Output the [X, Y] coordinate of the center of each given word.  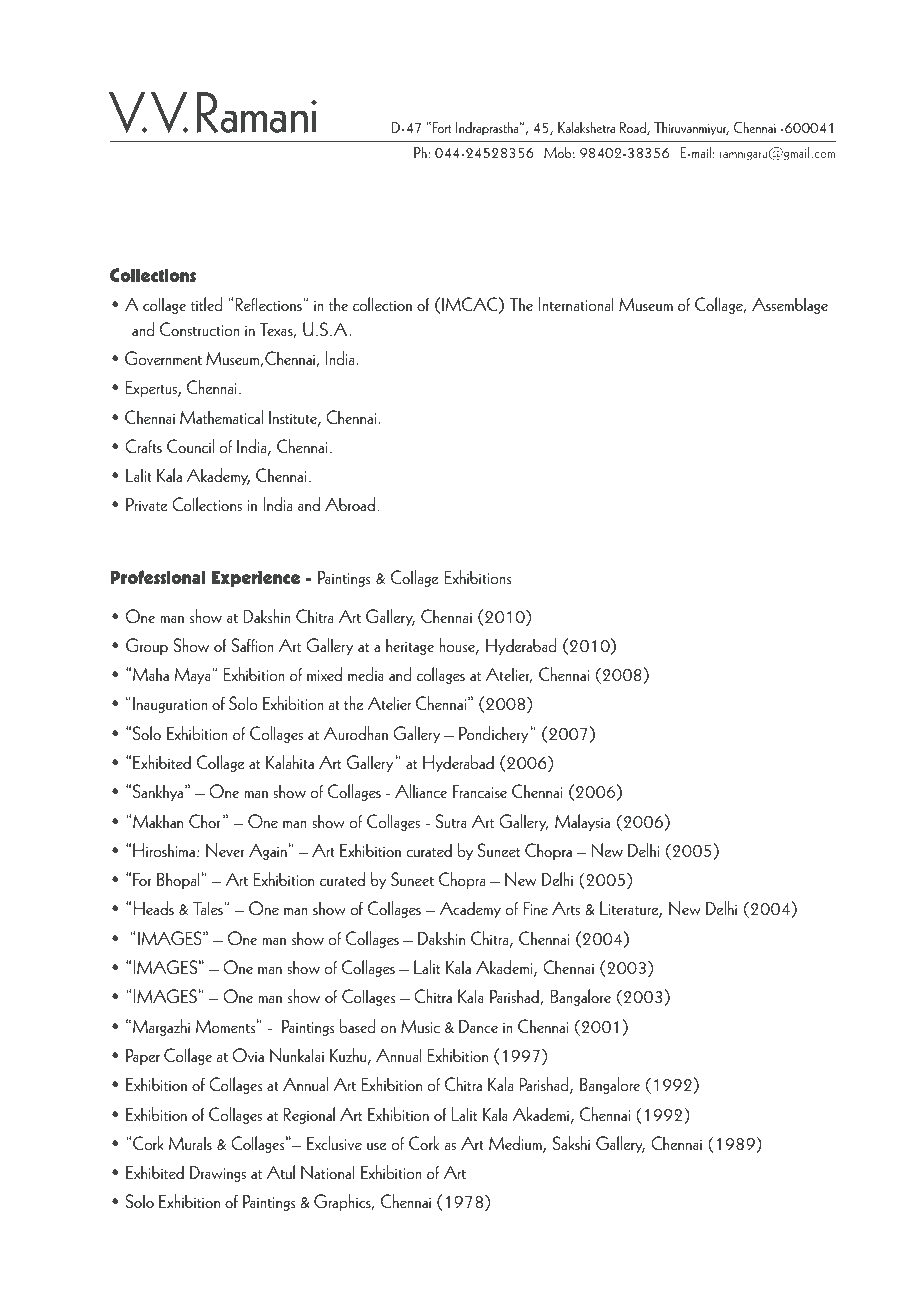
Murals [190, 1143]
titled [206, 304]
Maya [194, 676]
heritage [410, 646]
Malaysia [582, 822]
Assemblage [790, 305]
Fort [442, 127]
